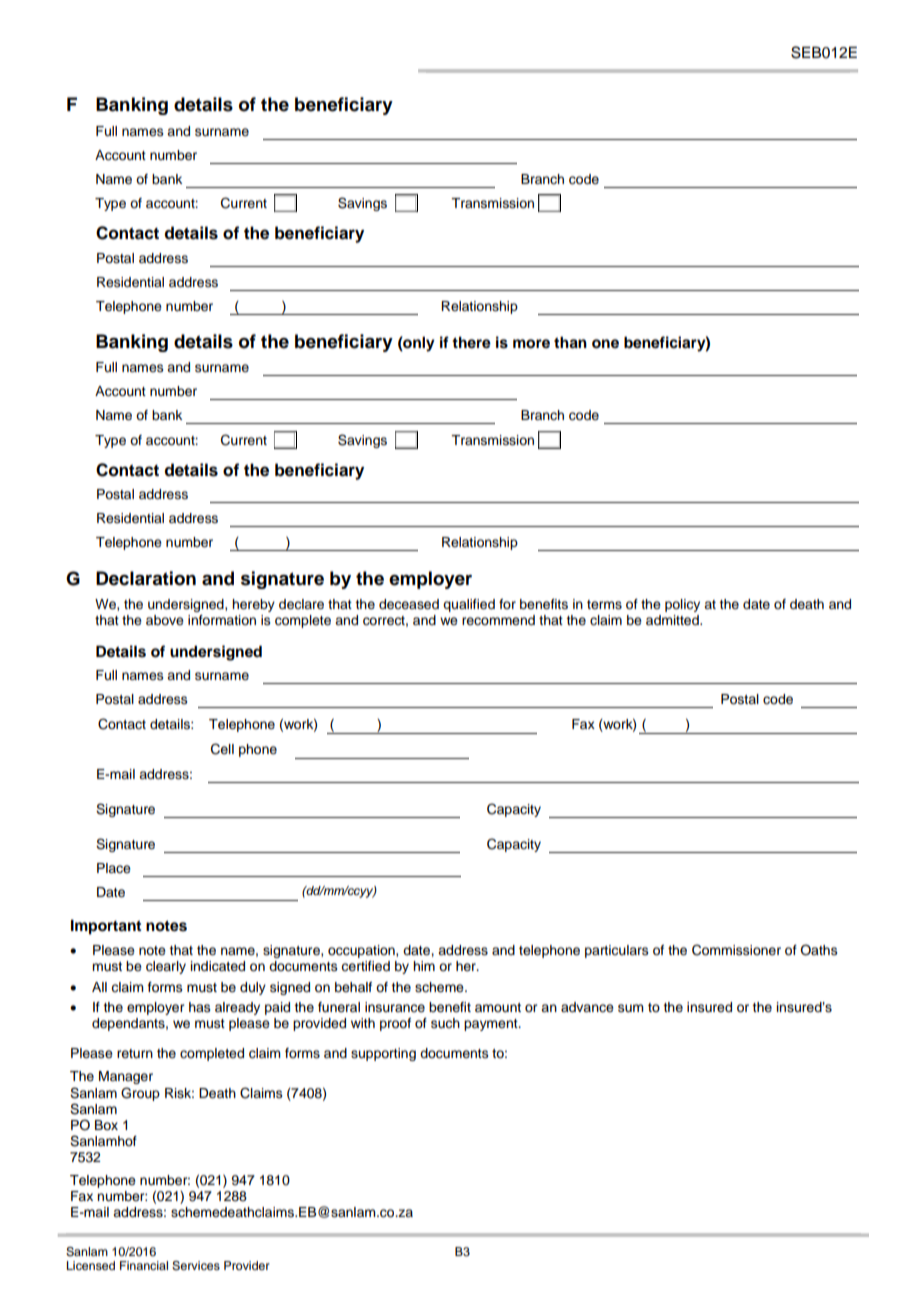 The height and width of the screenshot is (1308, 924). I want to click on him, so click(424, 966).
